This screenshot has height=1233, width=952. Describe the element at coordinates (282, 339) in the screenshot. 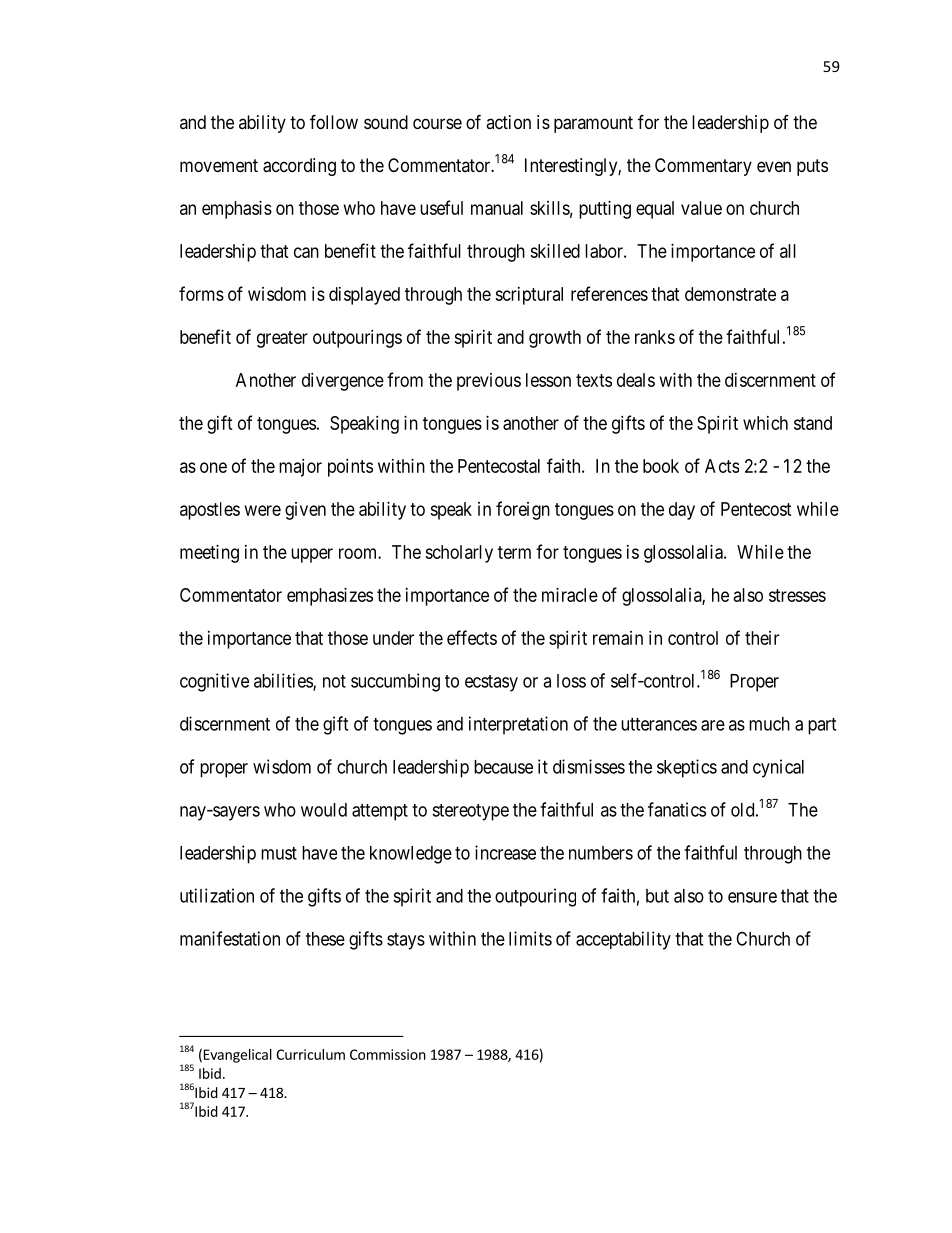

I see `greater` at that location.
